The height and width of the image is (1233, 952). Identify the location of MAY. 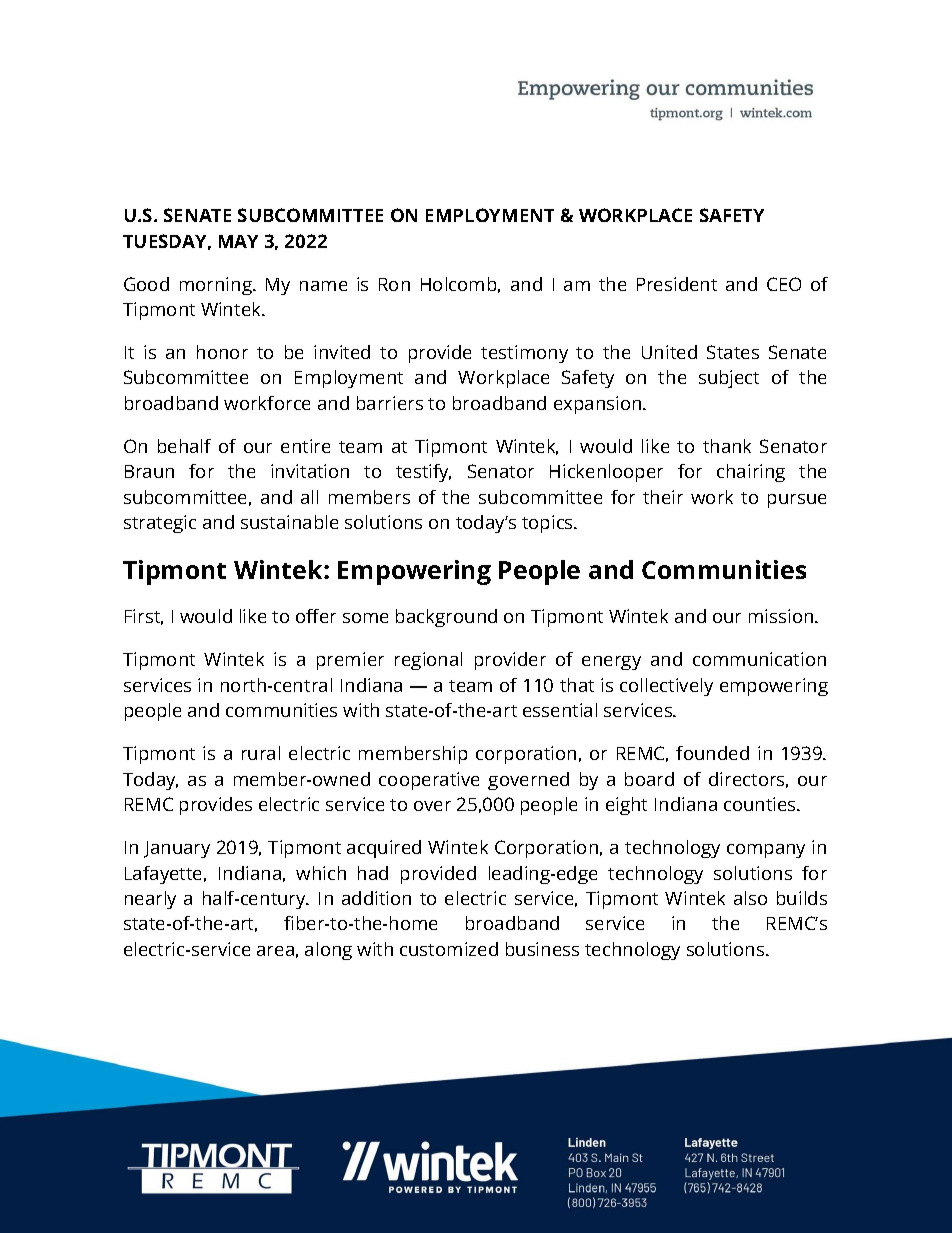
(238, 241).
